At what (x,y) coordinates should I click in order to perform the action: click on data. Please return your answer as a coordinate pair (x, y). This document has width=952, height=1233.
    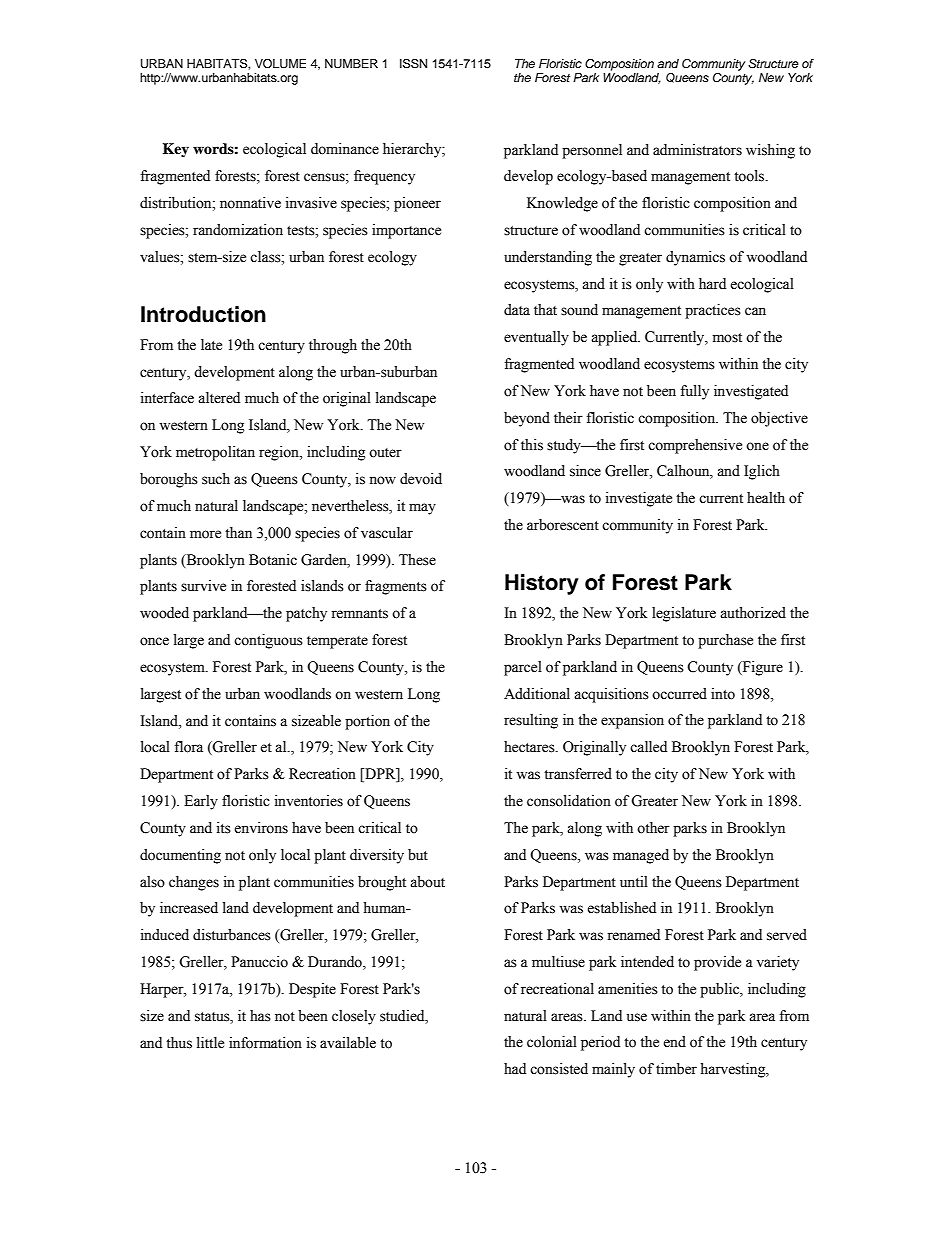
    Looking at the image, I should click on (517, 310).
